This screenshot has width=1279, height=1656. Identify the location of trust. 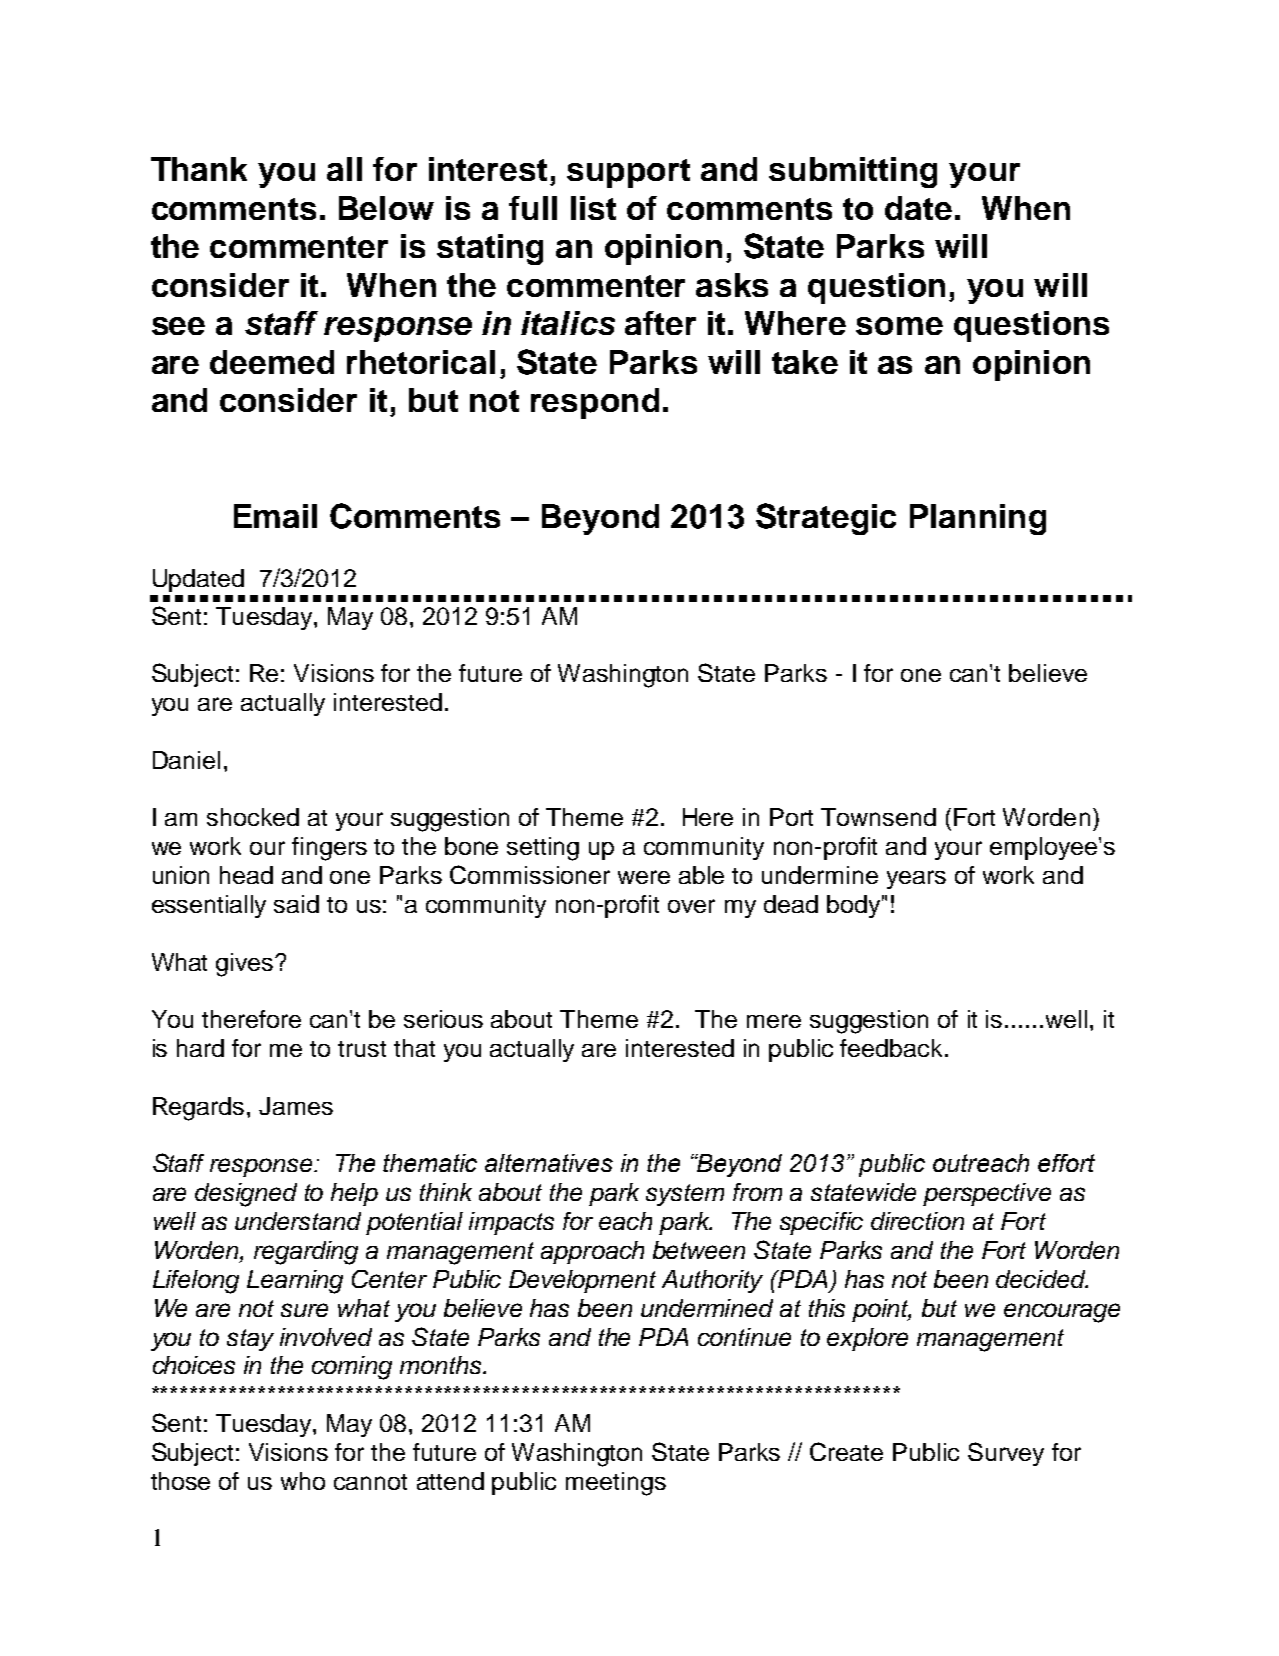
(362, 1049).
